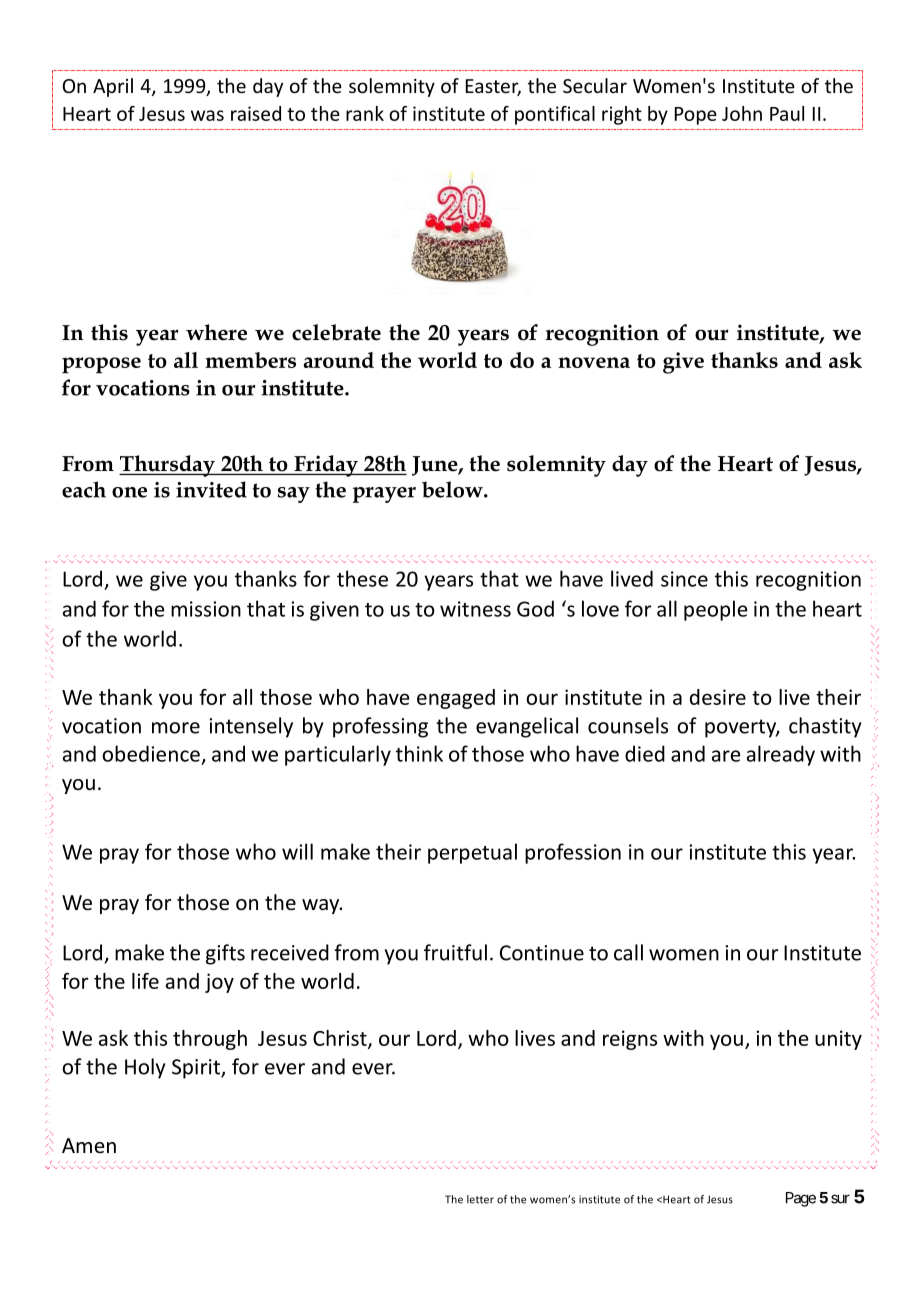  I want to click on witness, so click(475, 609).
